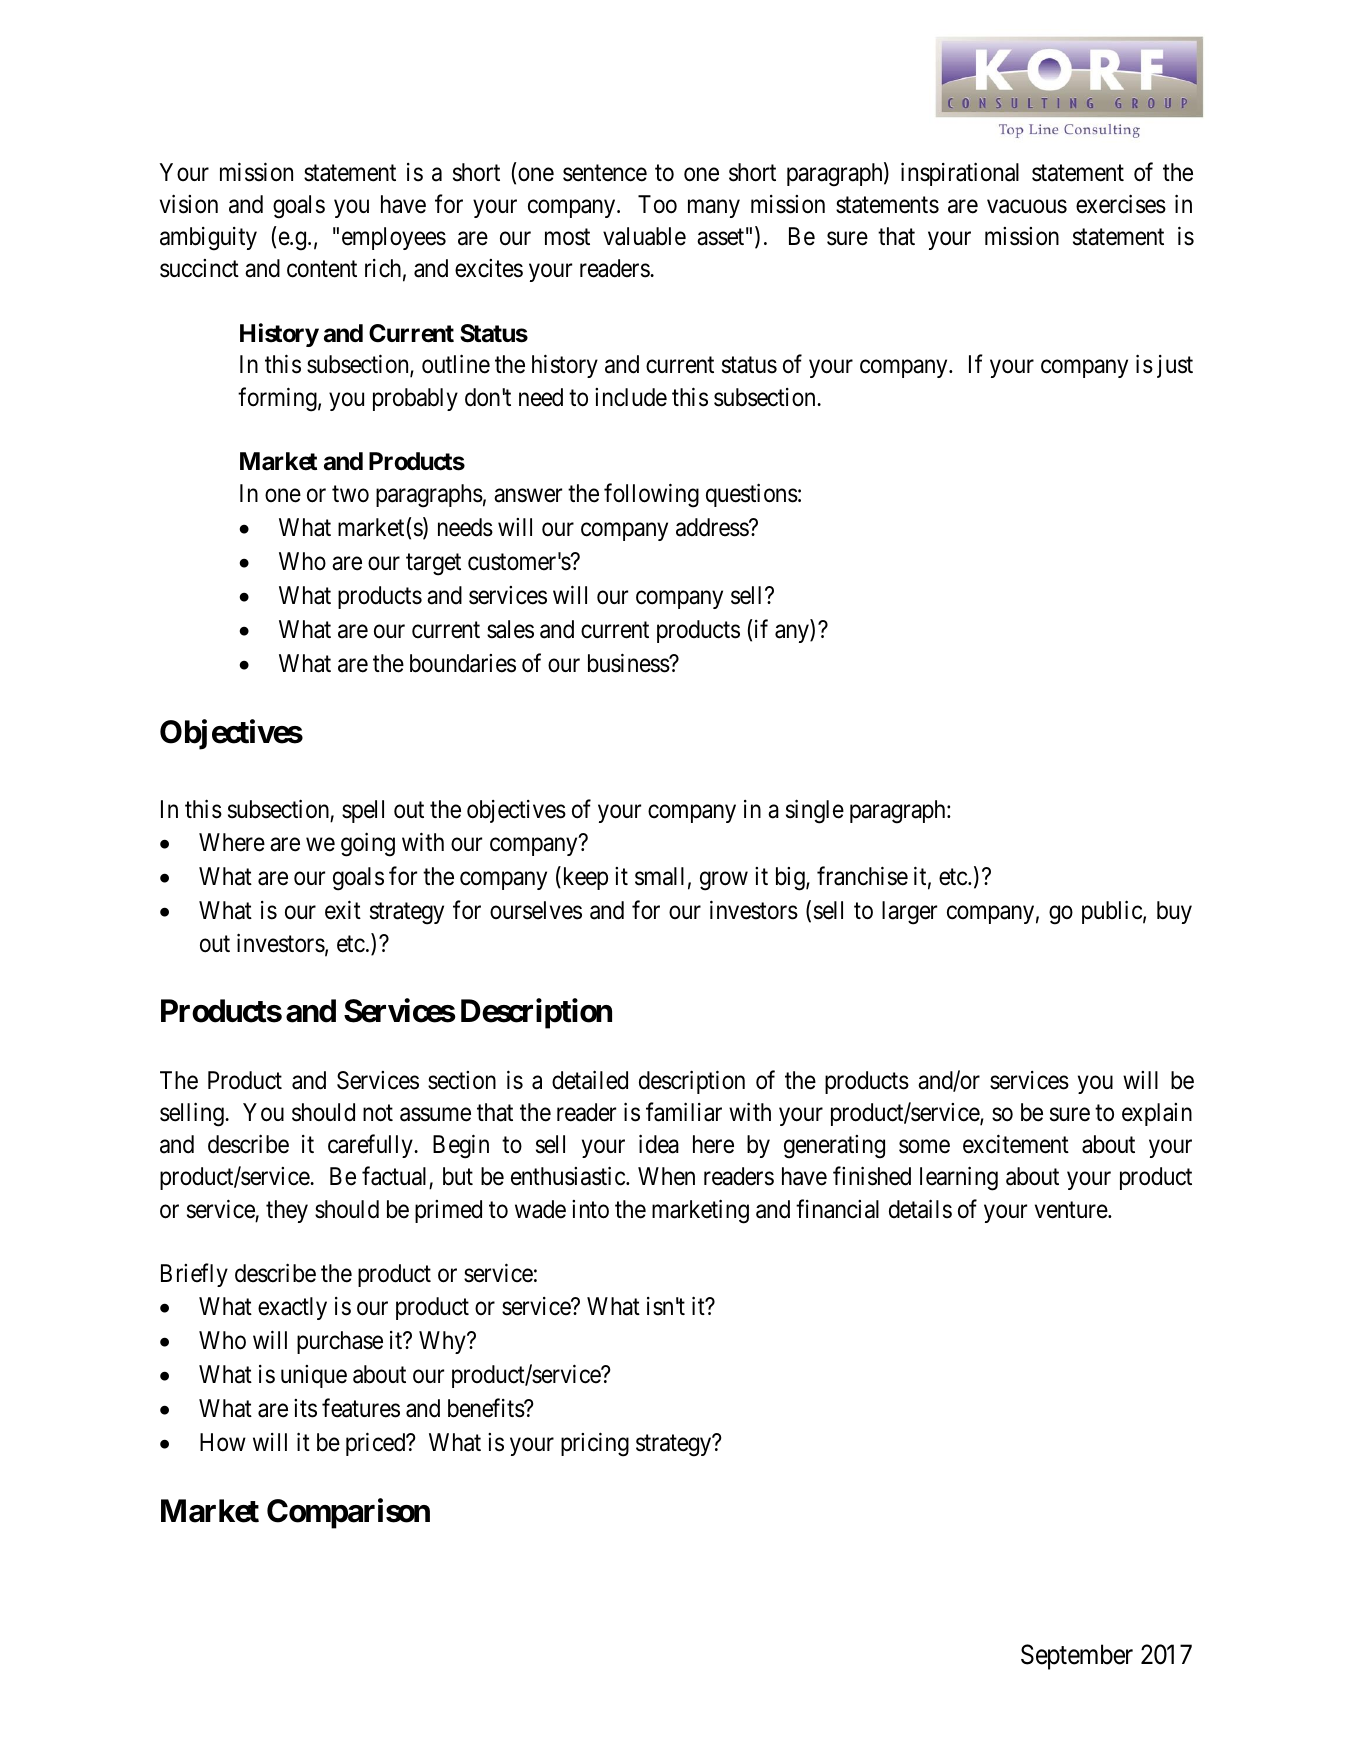 The width and height of the document is (1352, 1750). I want to click on Too, so click(657, 204).
